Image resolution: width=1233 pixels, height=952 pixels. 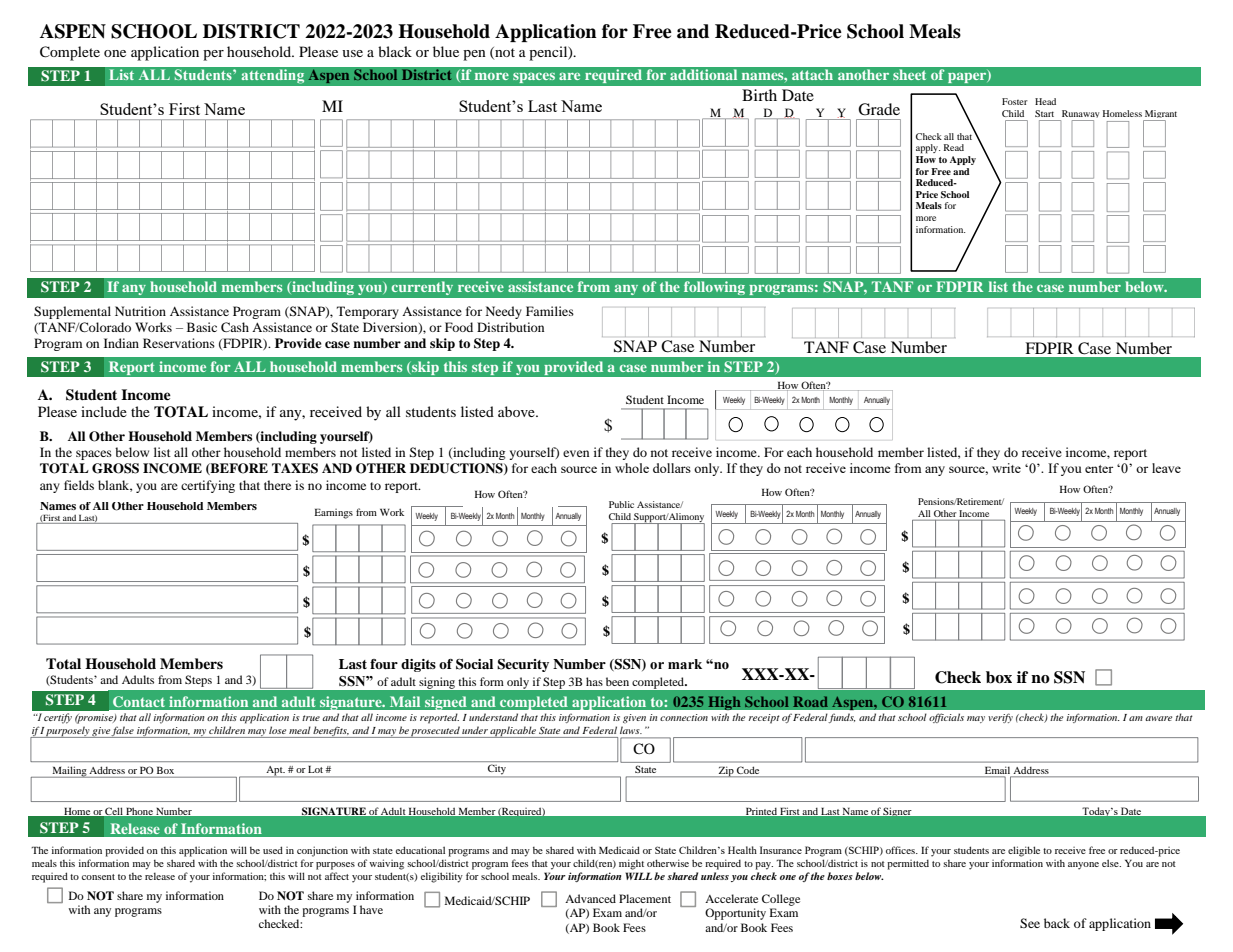 I want to click on Birth, so click(x=759, y=95).
